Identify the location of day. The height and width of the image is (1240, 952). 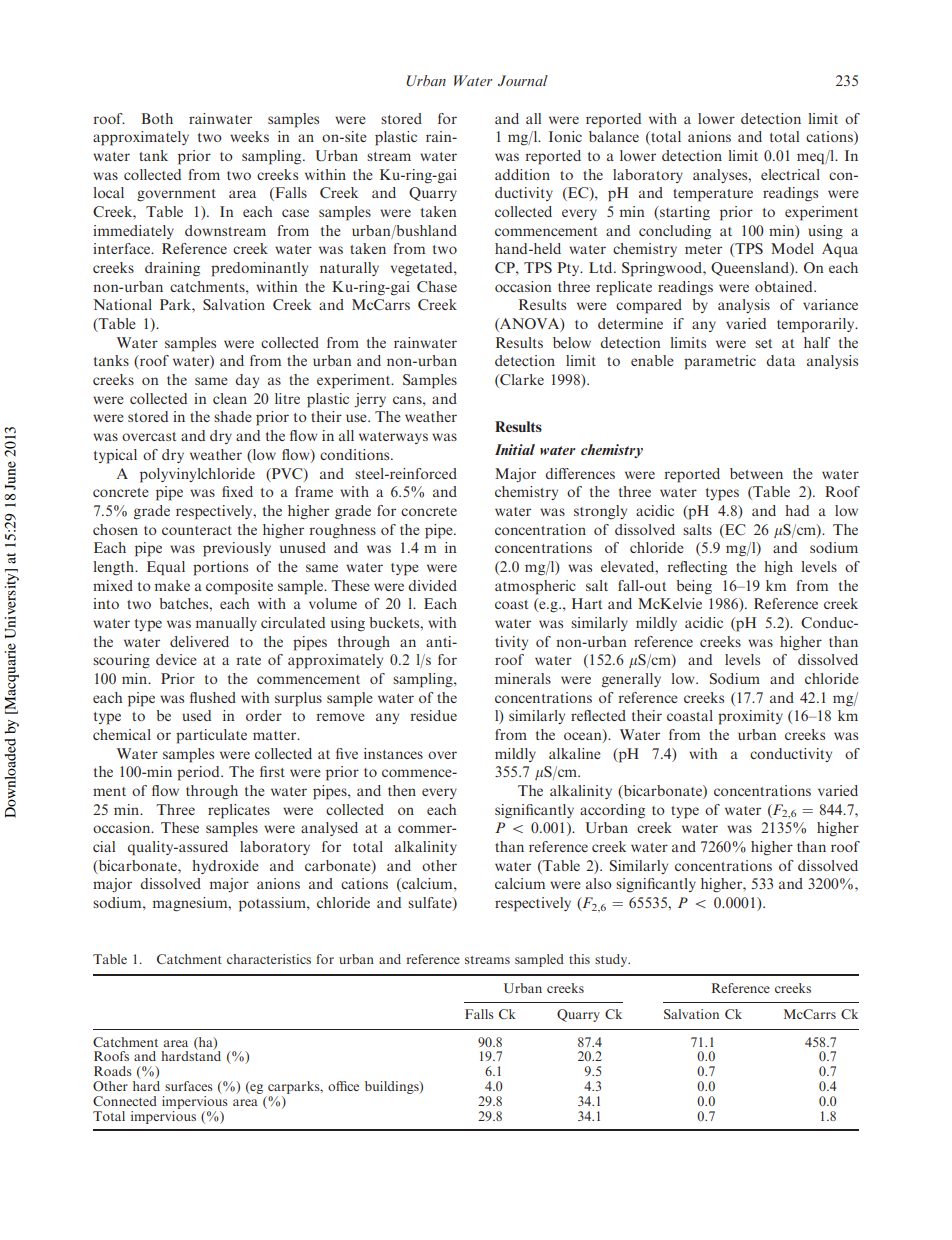
(247, 381).
